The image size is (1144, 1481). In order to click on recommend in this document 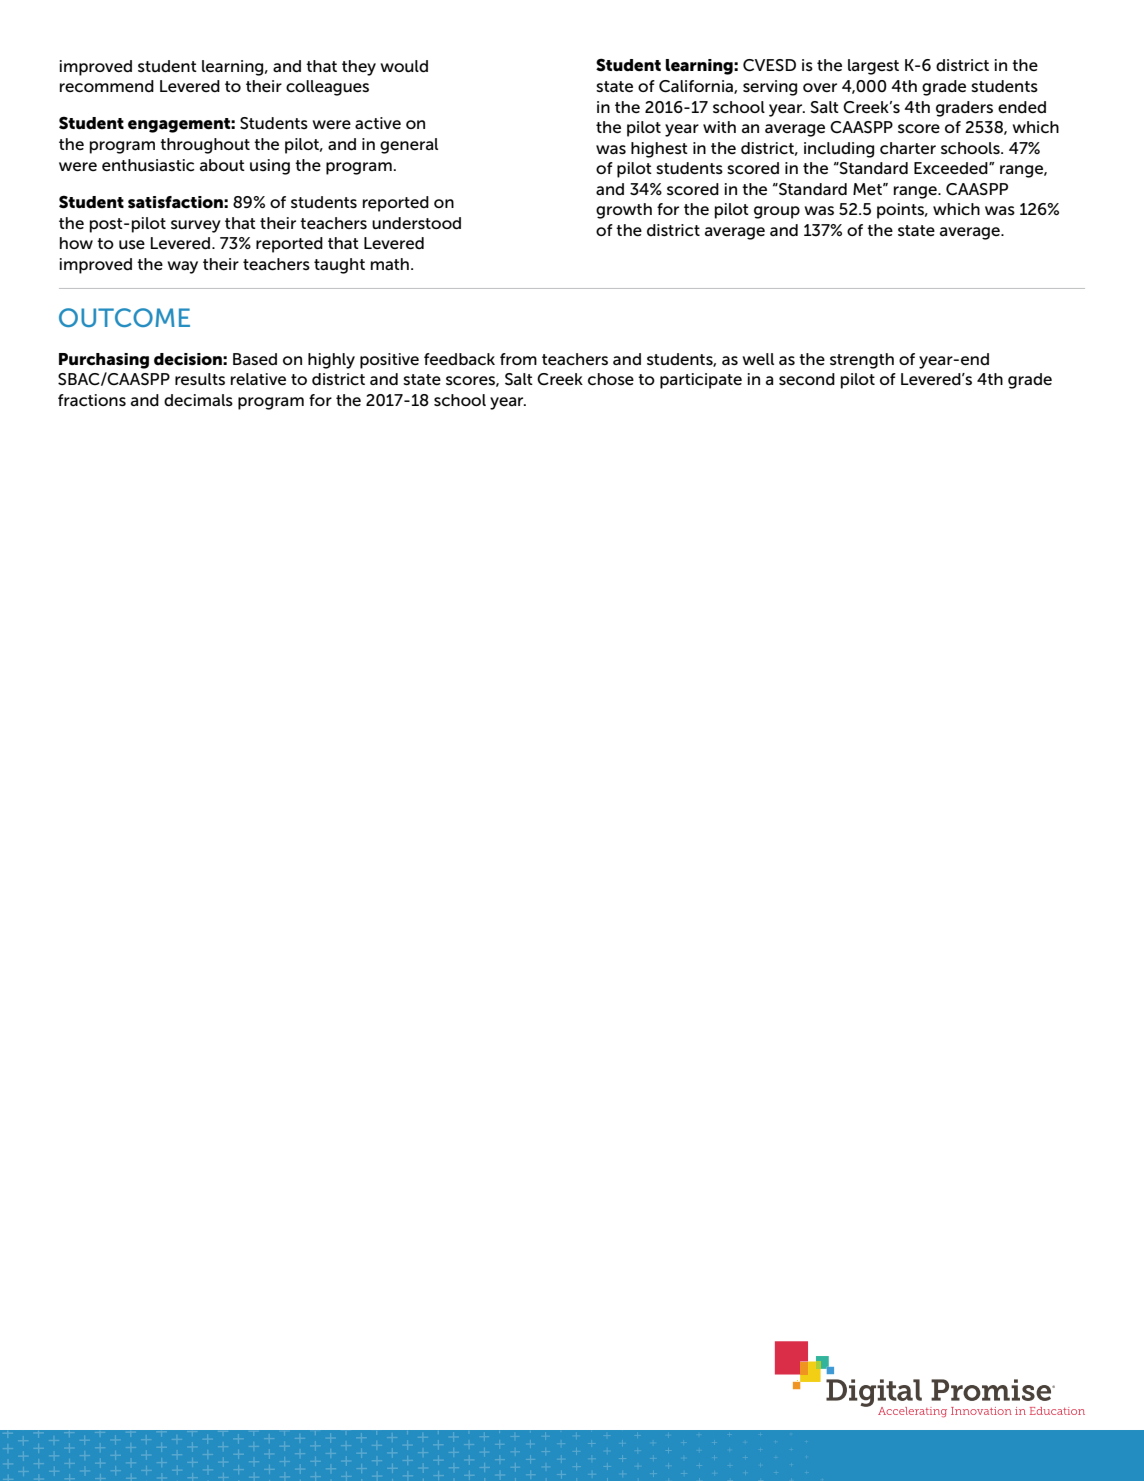, I will do `click(107, 86)`.
